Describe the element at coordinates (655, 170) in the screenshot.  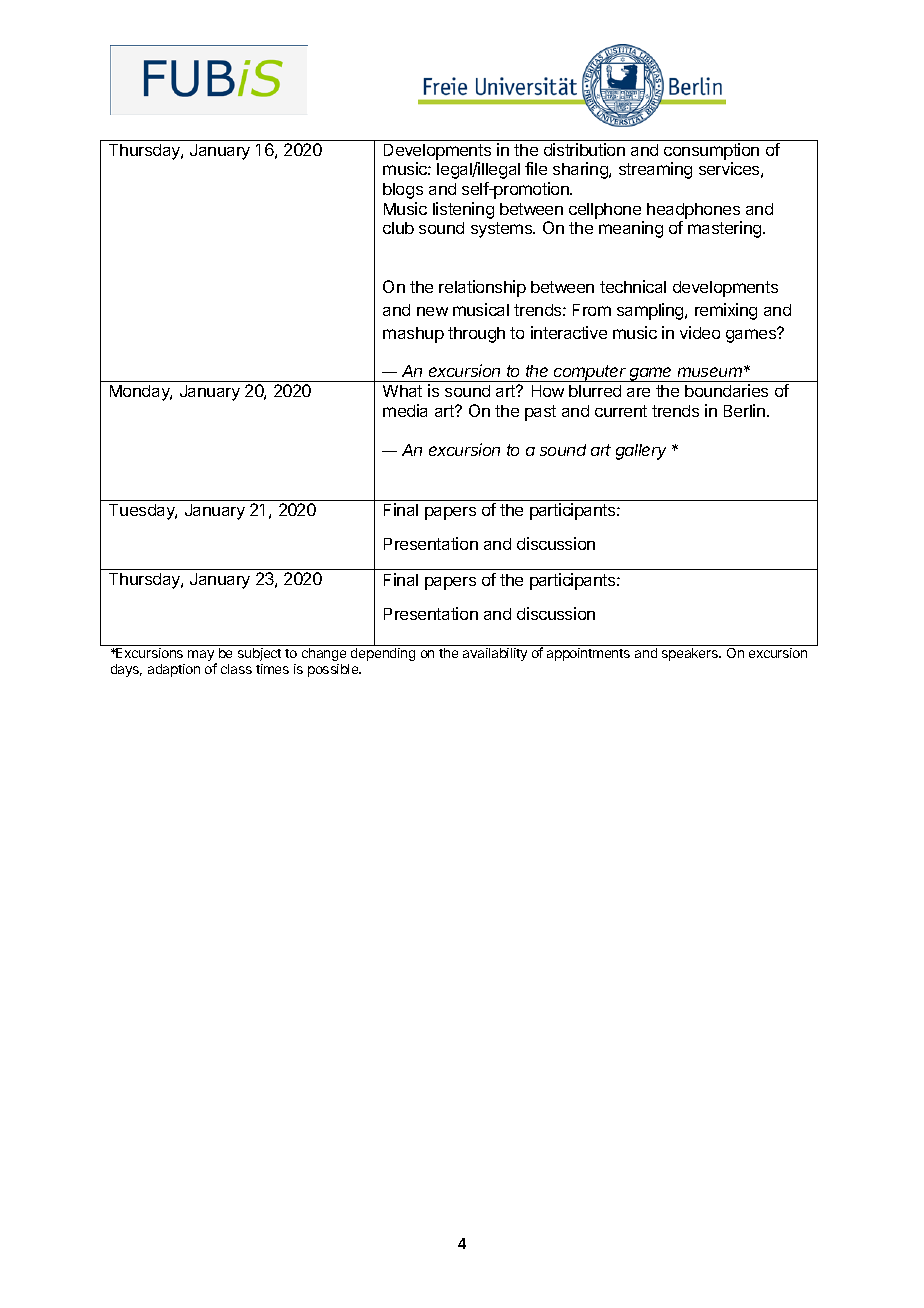
I see `streaming` at that location.
